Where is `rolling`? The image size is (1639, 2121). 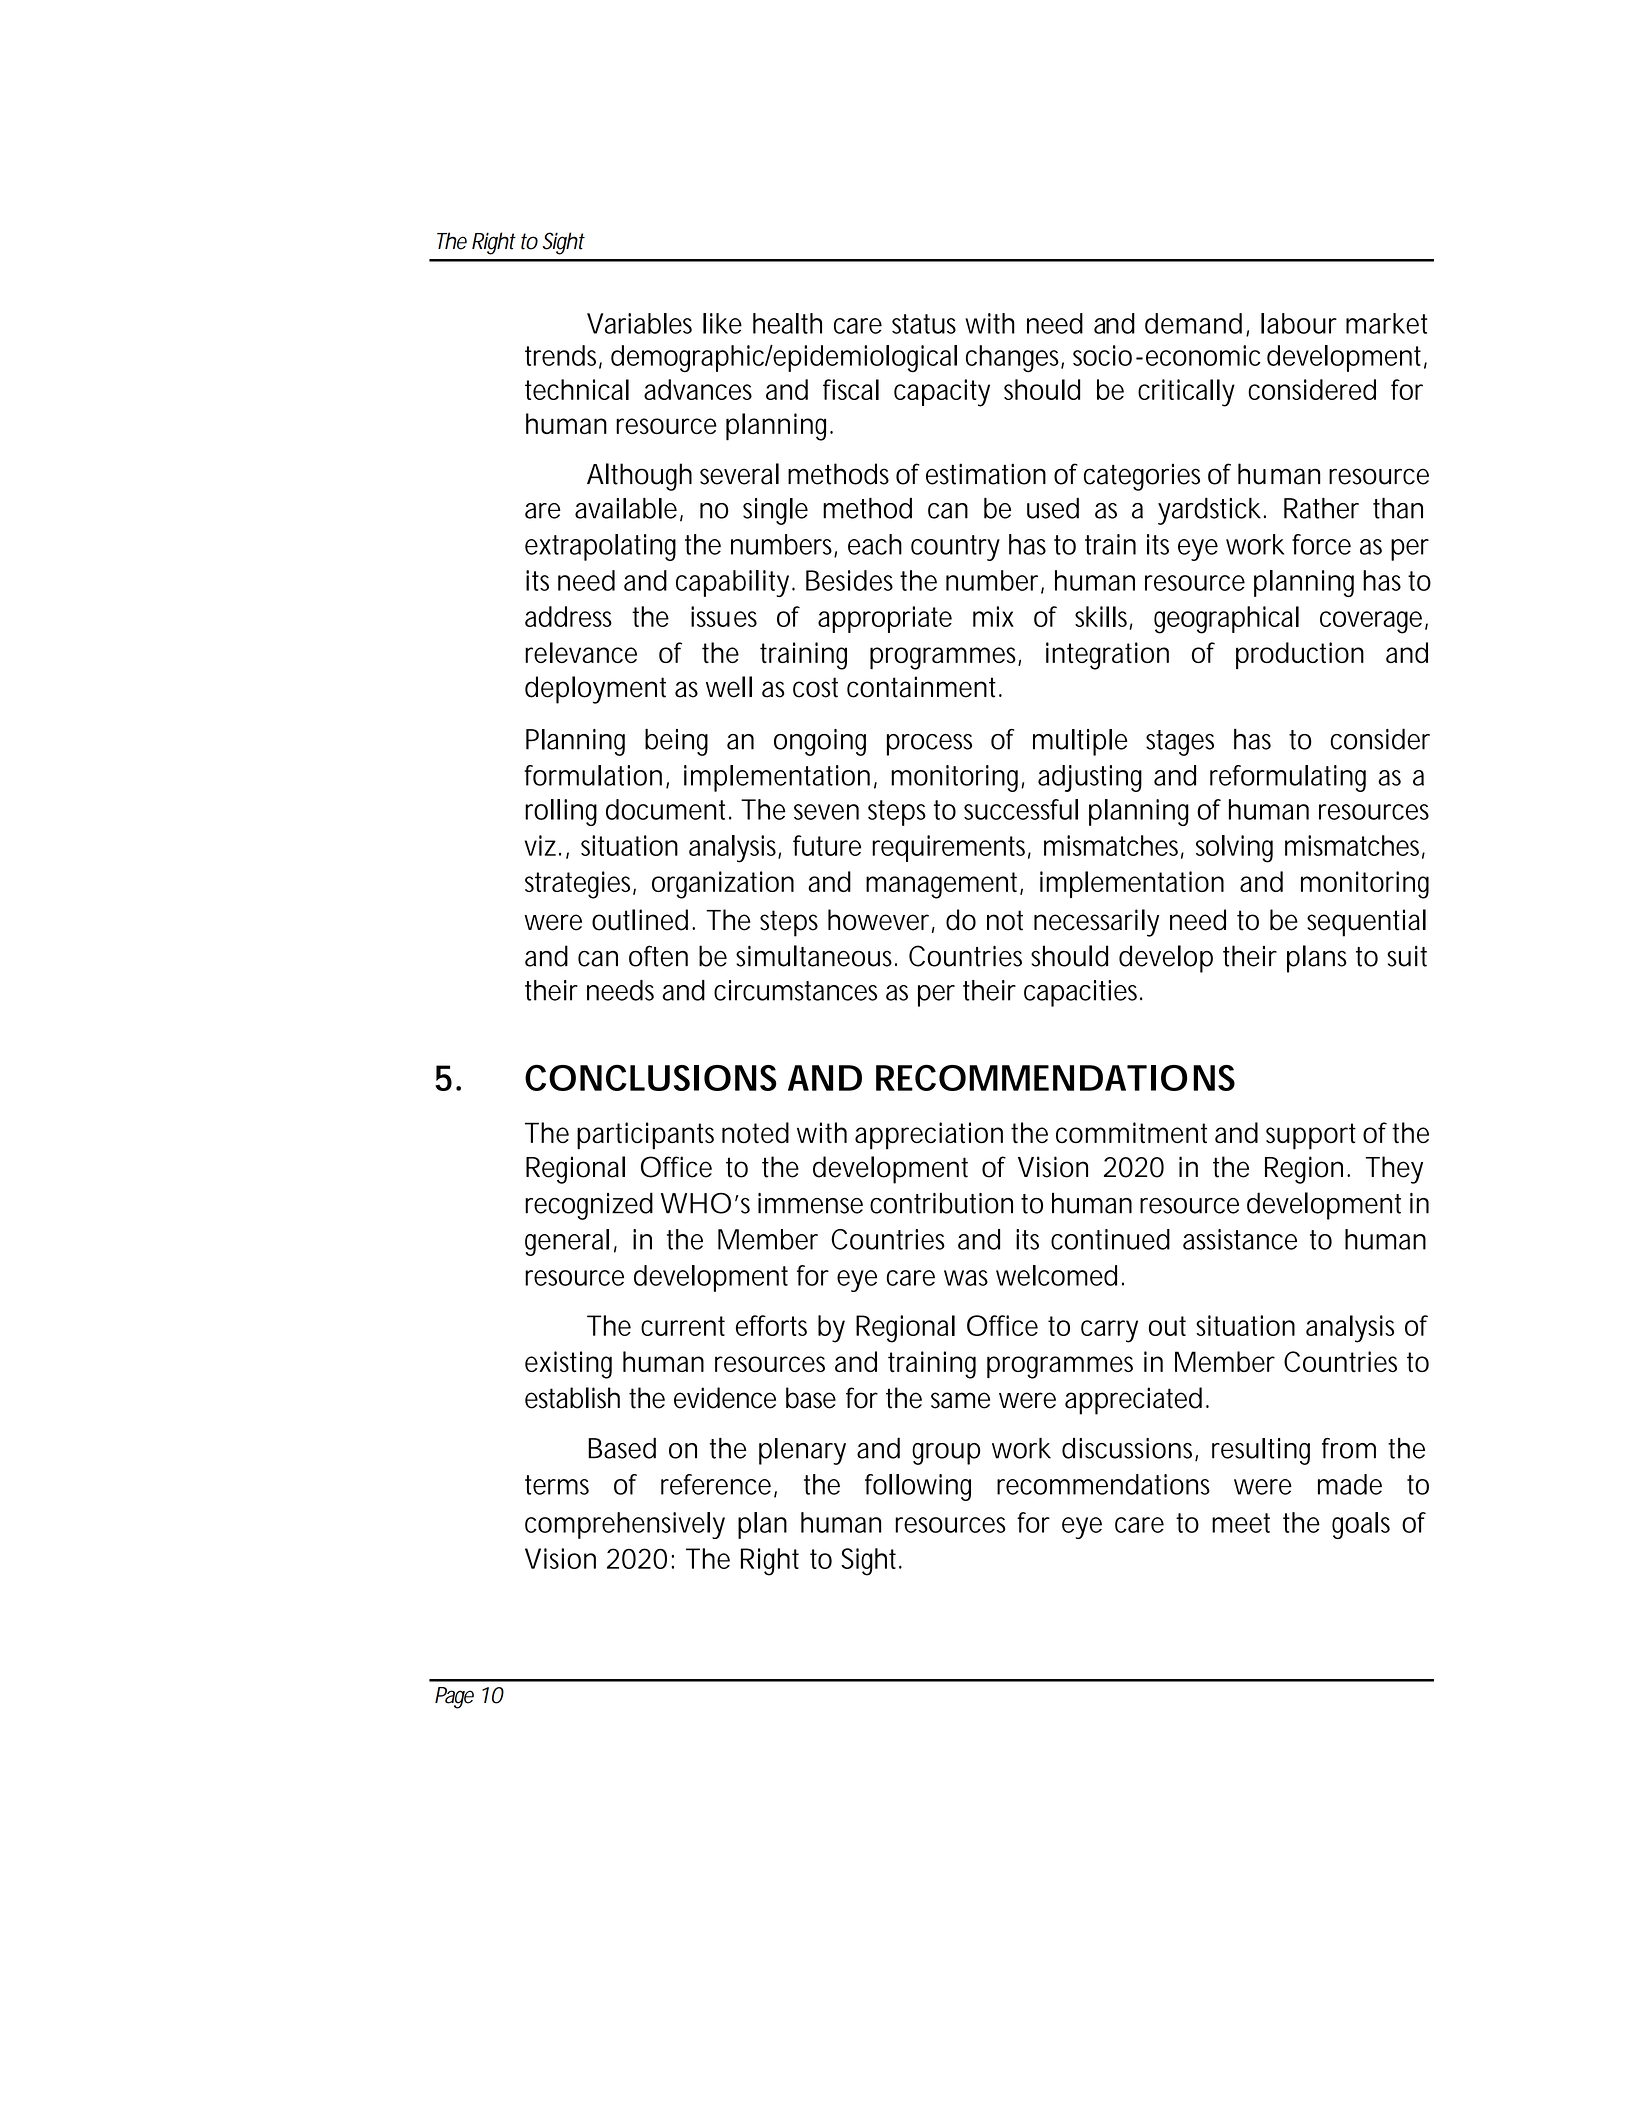
rolling is located at coordinates (561, 812).
